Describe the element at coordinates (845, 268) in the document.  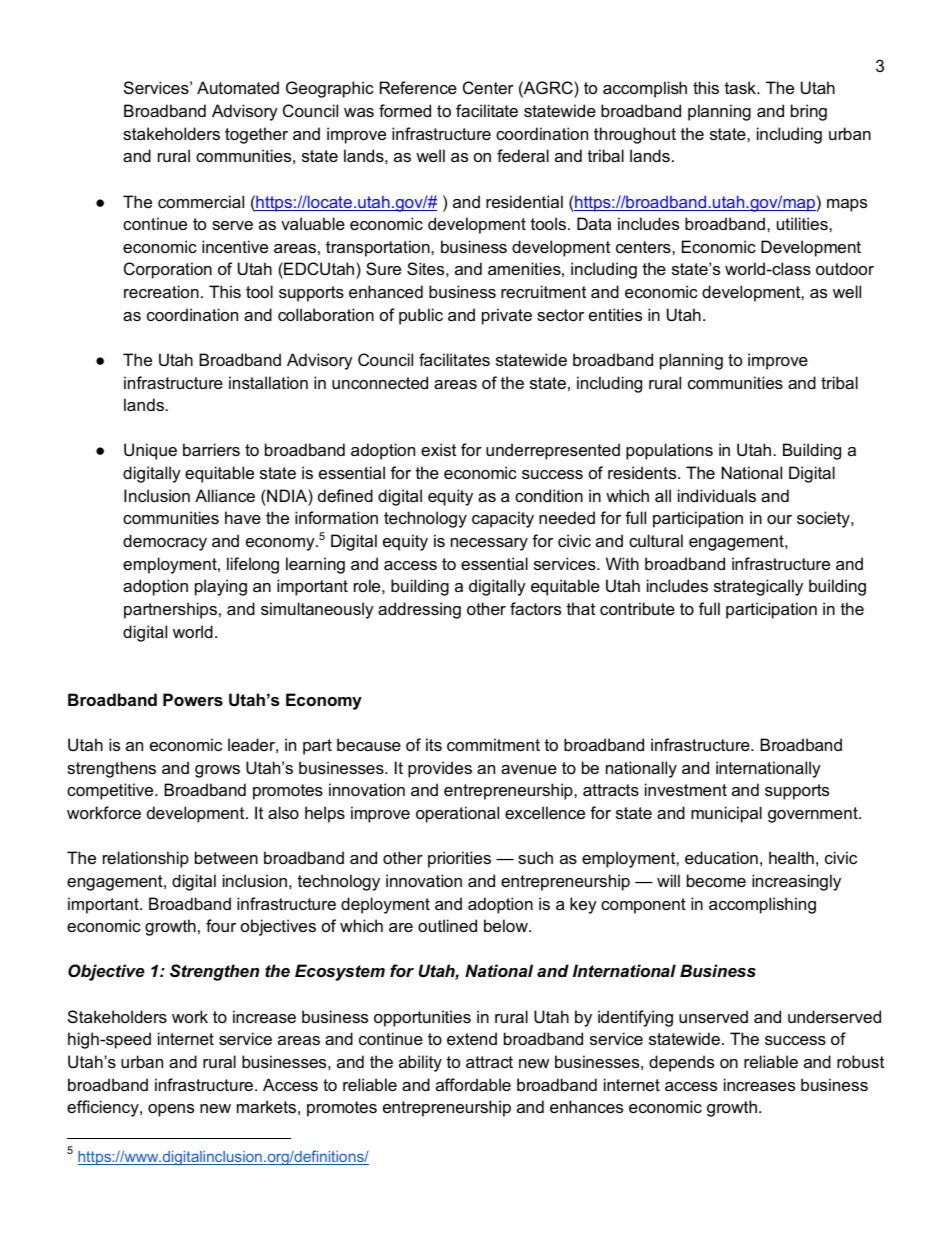
I see `outdoor` at that location.
